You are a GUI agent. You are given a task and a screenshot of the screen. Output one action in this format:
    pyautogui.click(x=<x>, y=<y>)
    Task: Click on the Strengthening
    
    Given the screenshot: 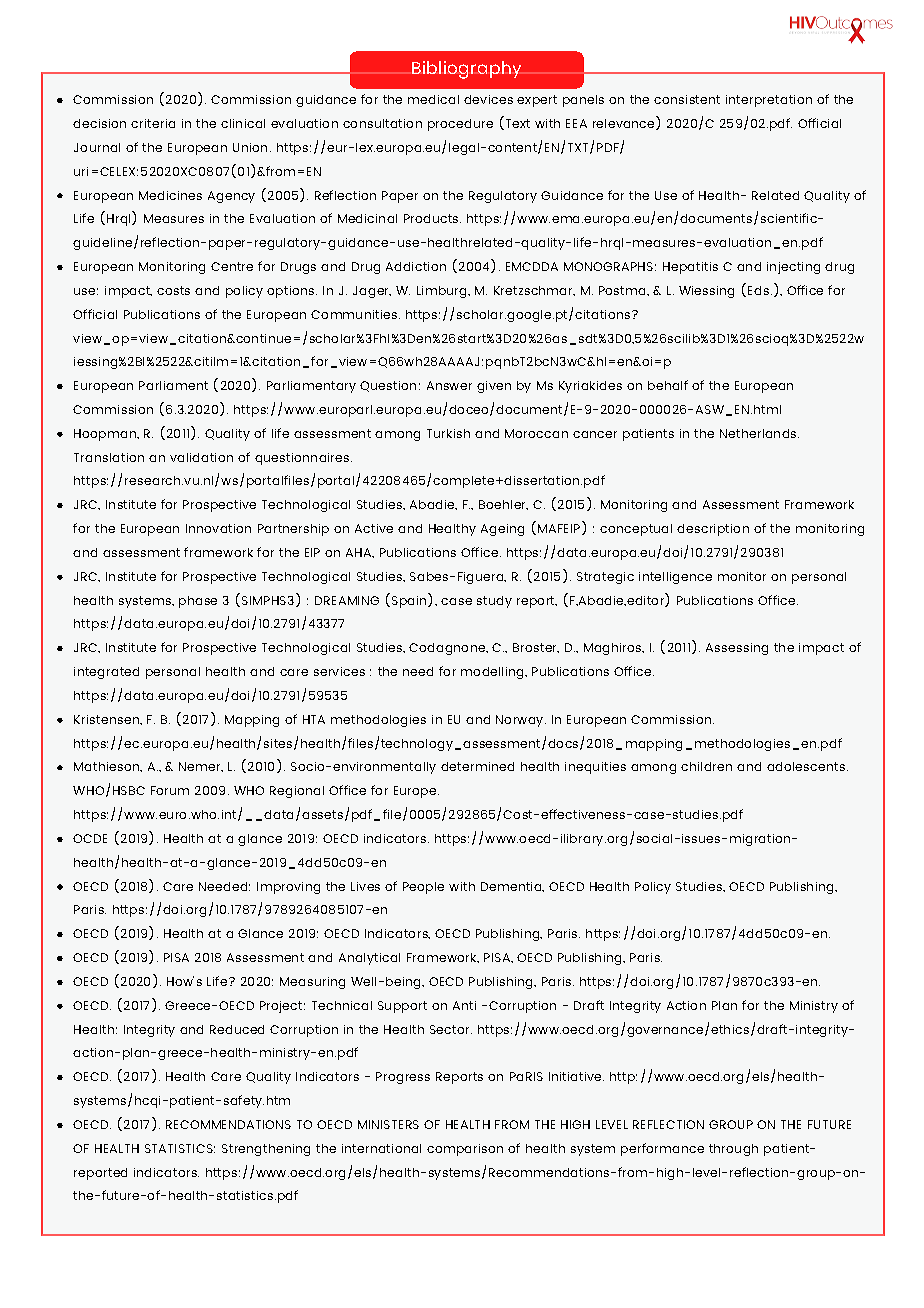 What is the action you would take?
    pyautogui.click(x=266, y=1150)
